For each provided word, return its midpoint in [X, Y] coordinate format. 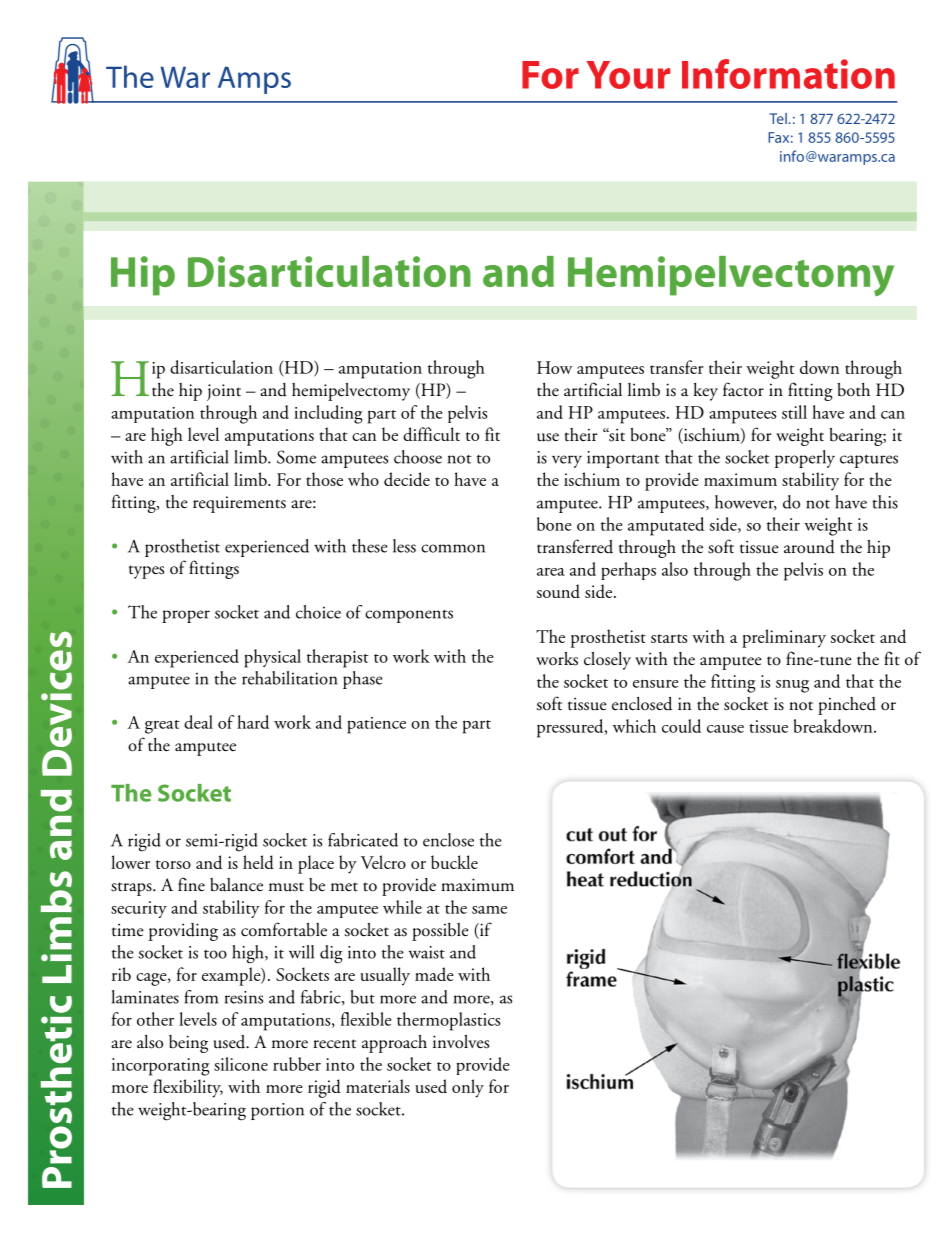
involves [461, 1041]
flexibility [188, 1088]
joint [224, 392]
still [794, 412]
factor [743, 389]
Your [628, 75]
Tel [779, 118]
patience [376, 725]
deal [198, 722]
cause [725, 729]
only [468, 1088]
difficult [431, 434]
